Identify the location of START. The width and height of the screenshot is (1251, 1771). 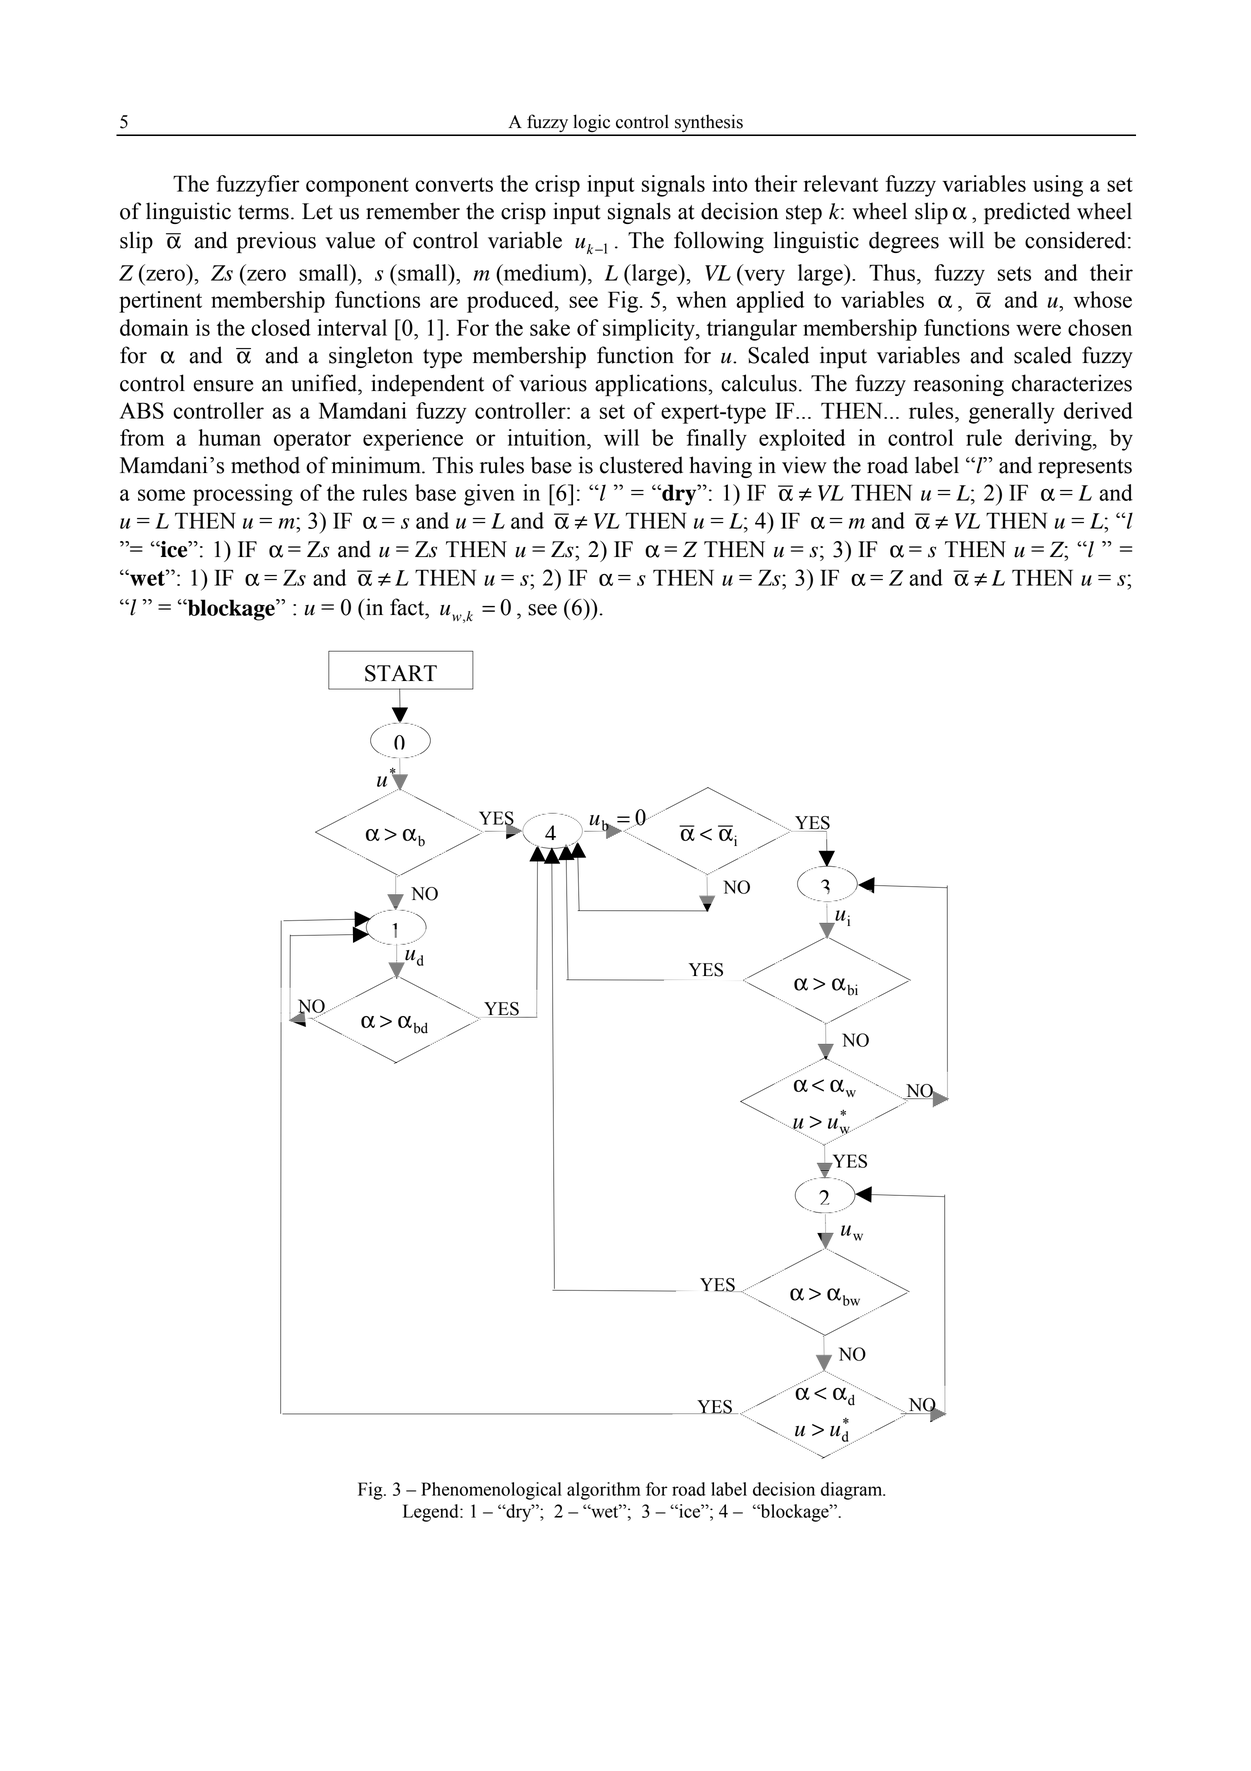
(401, 673).
